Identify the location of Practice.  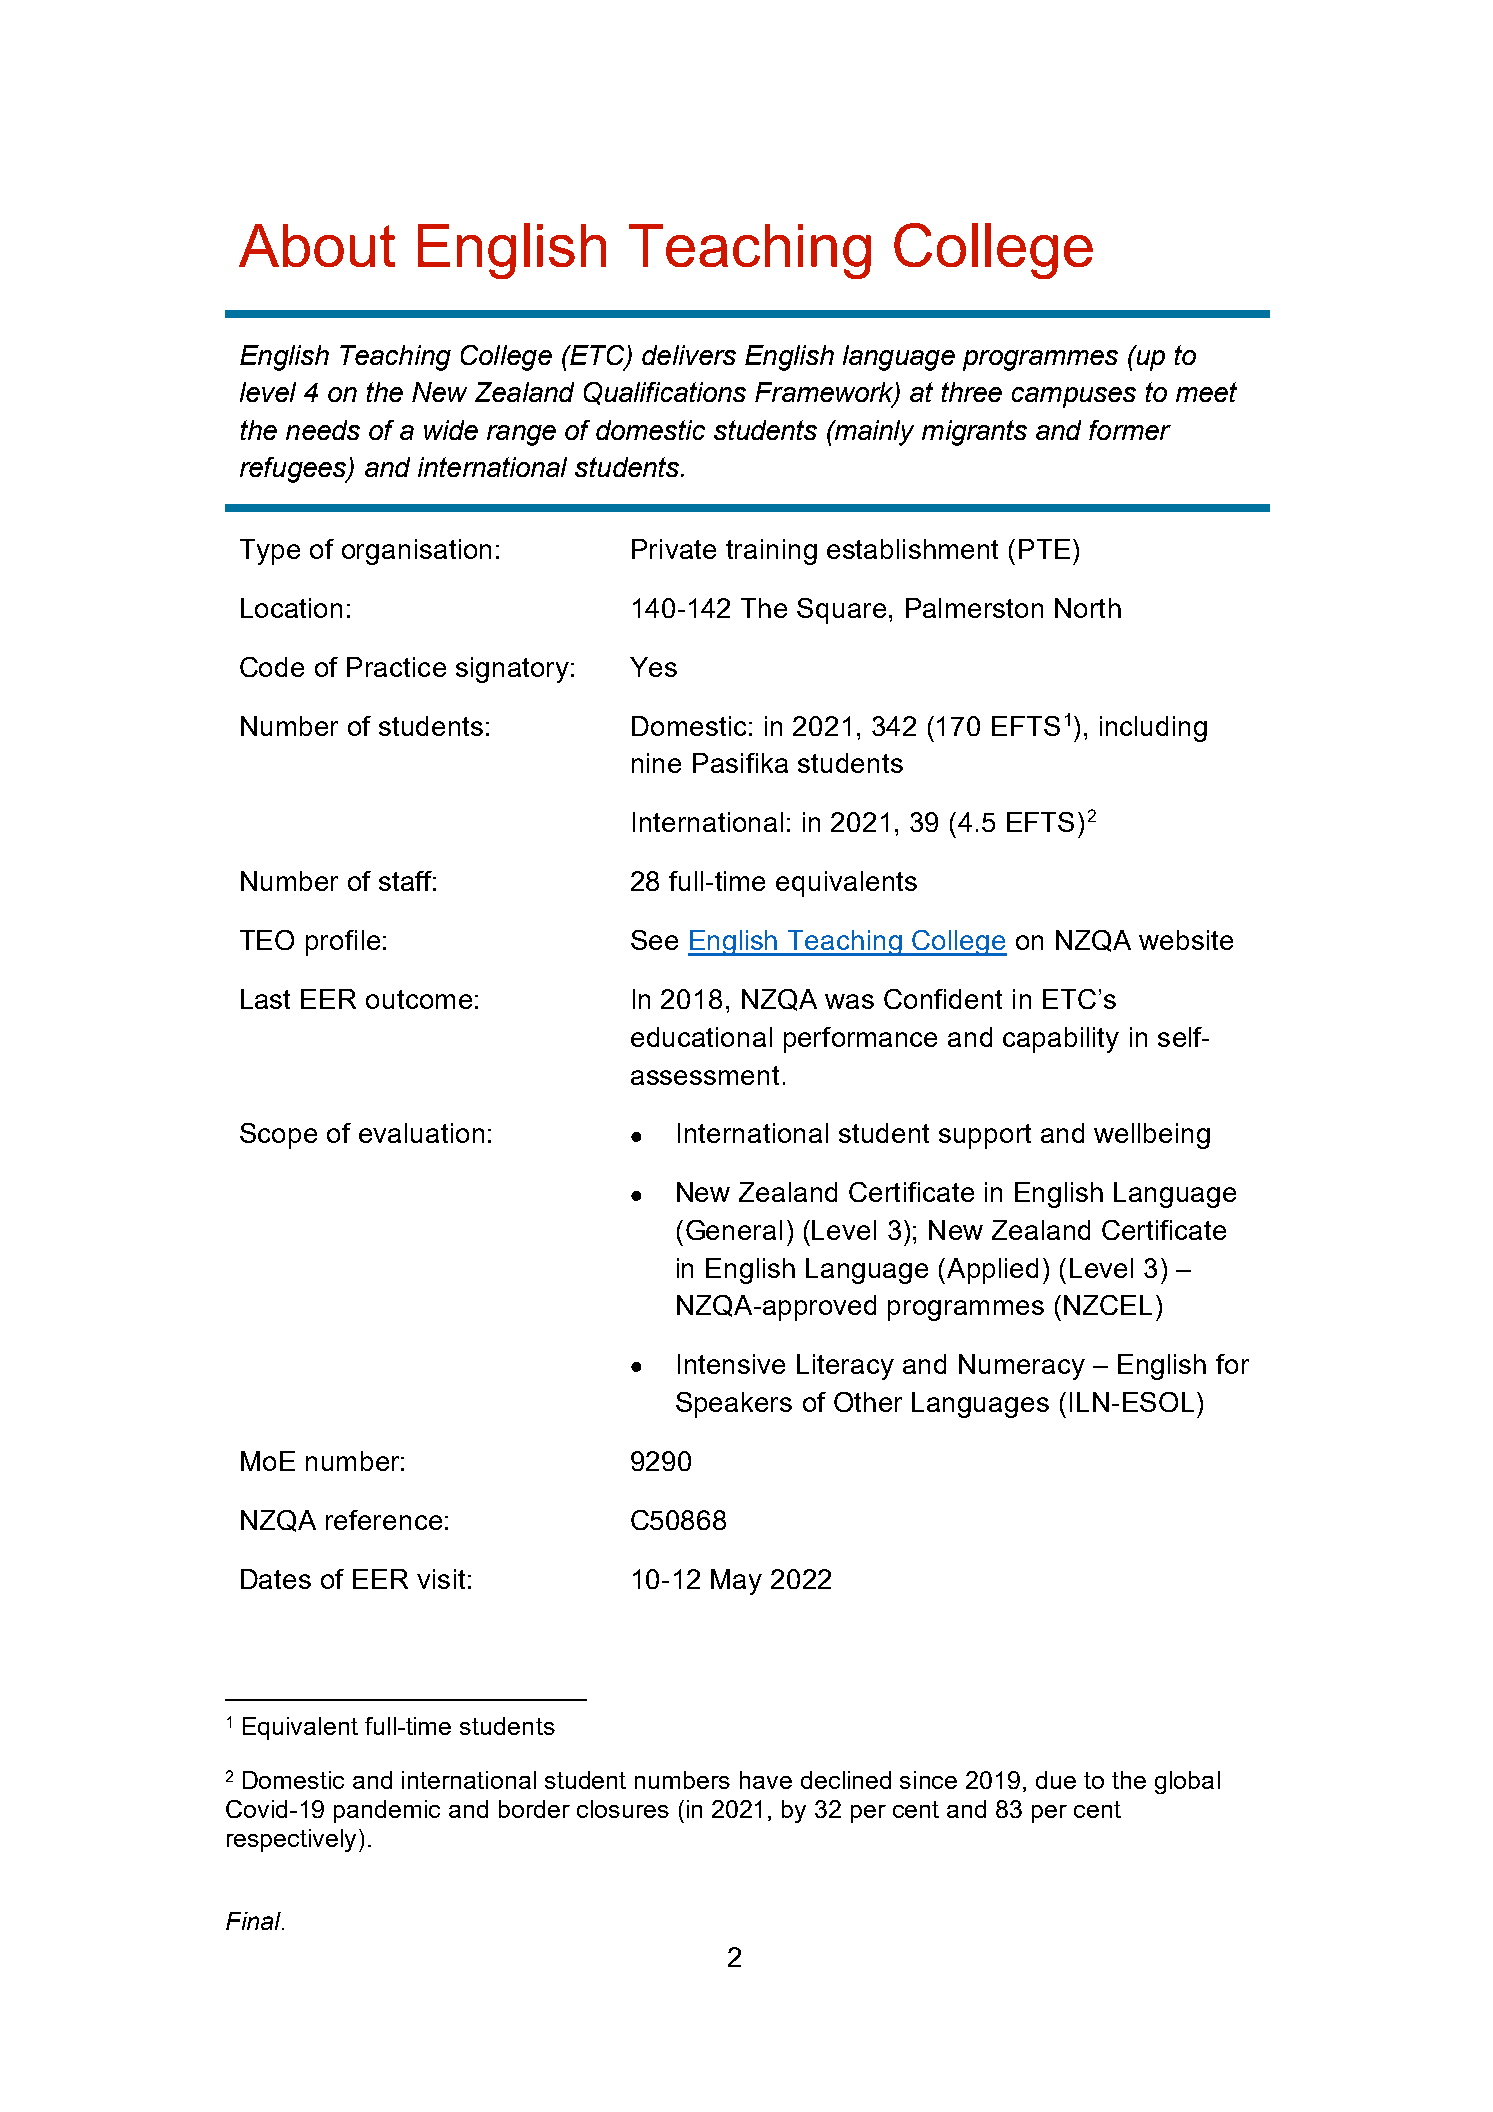
(396, 667).
